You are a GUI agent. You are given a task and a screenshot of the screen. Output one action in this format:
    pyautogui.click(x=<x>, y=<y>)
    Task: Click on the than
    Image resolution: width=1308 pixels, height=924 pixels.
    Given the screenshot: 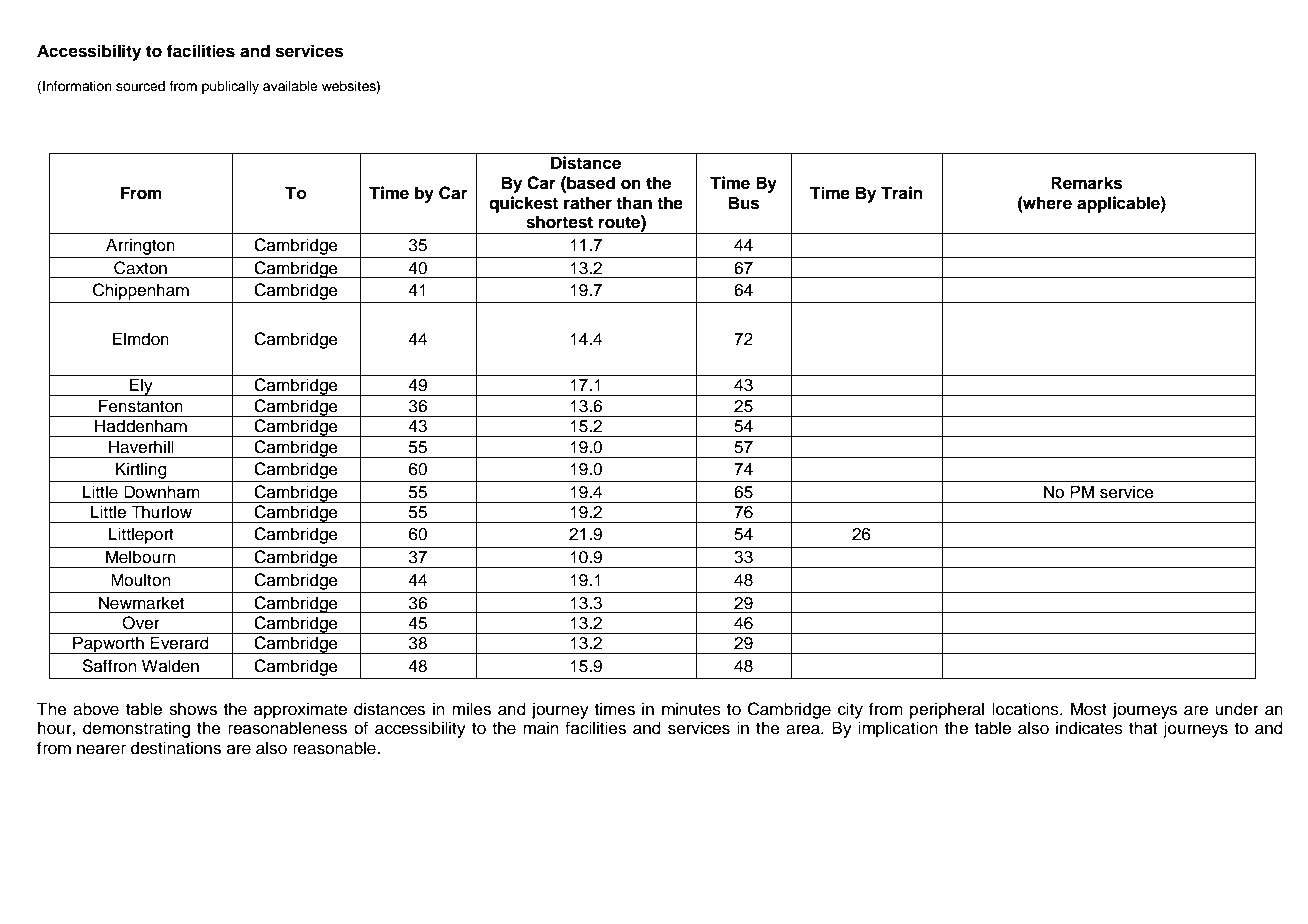 What is the action you would take?
    pyautogui.click(x=634, y=203)
